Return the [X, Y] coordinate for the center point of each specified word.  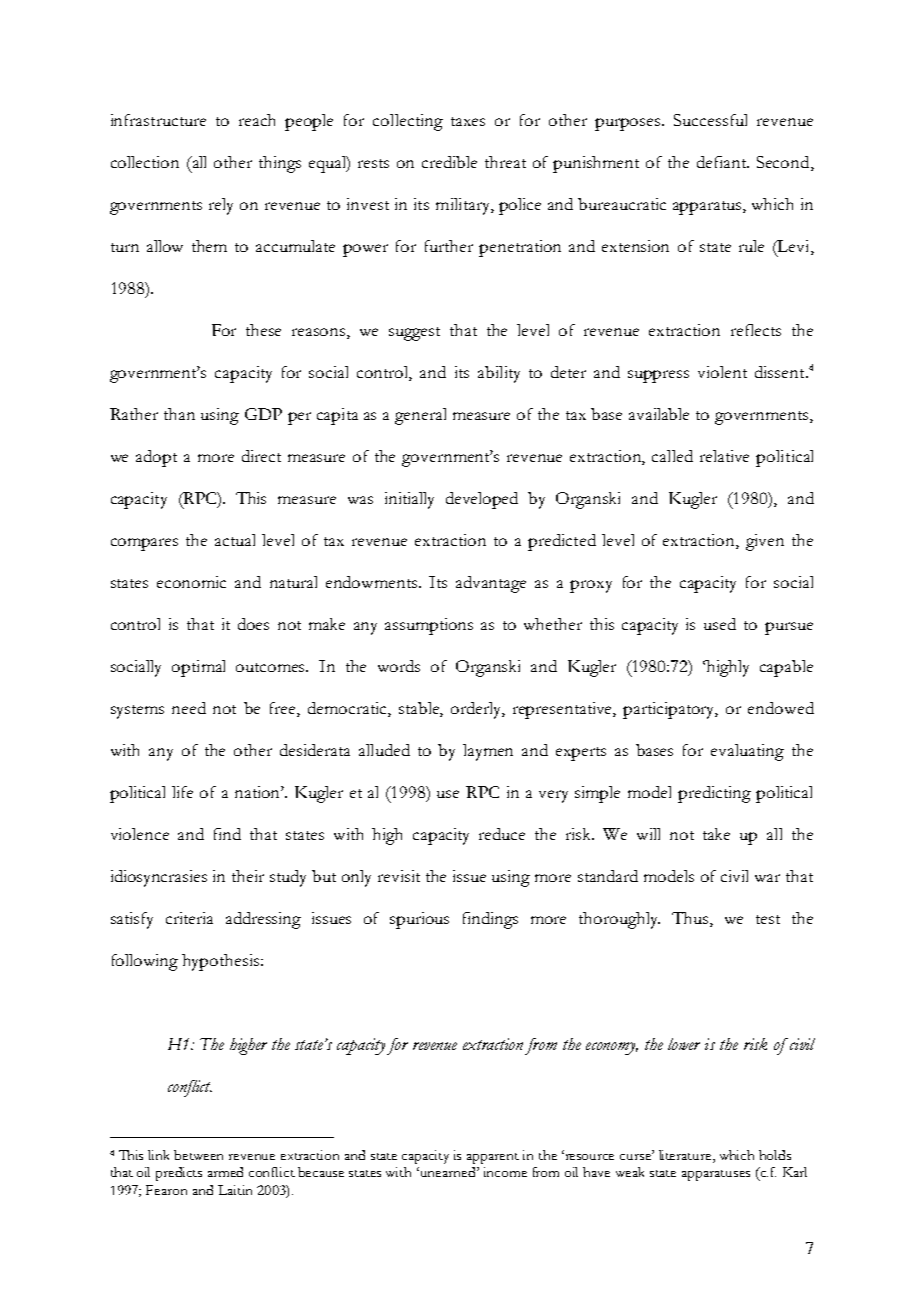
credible [449, 162]
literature [686, 1156]
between [198, 1155]
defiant [723, 162]
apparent [493, 1158]
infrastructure [158, 120]
